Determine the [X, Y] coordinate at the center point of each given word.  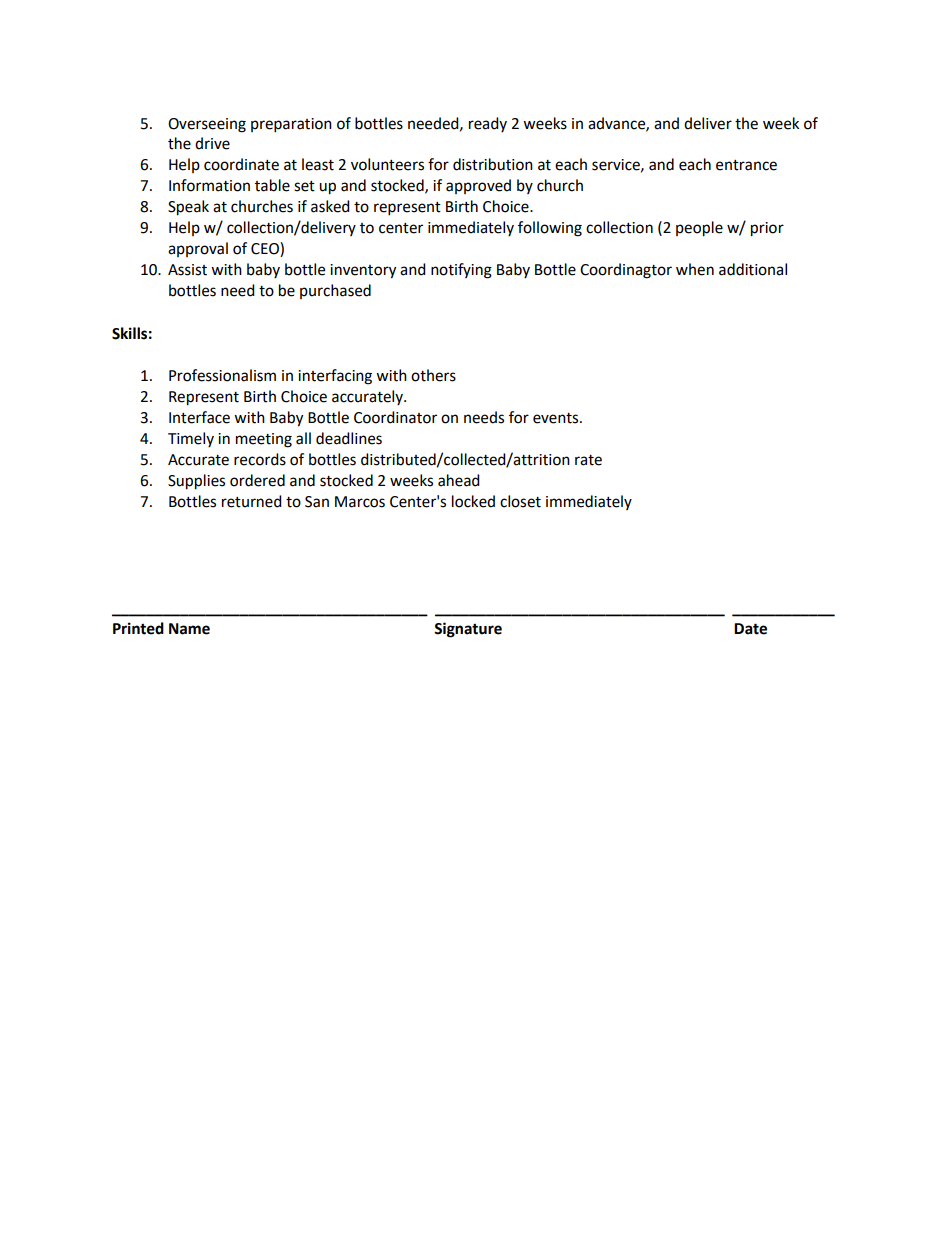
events [557, 418]
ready [488, 124]
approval [198, 249]
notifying [461, 271]
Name [189, 629]
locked [473, 501]
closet [520, 501]
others [433, 375]
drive [212, 143]
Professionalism [222, 375]
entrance [746, 165]
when [695, 269]
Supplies [196, 482]
